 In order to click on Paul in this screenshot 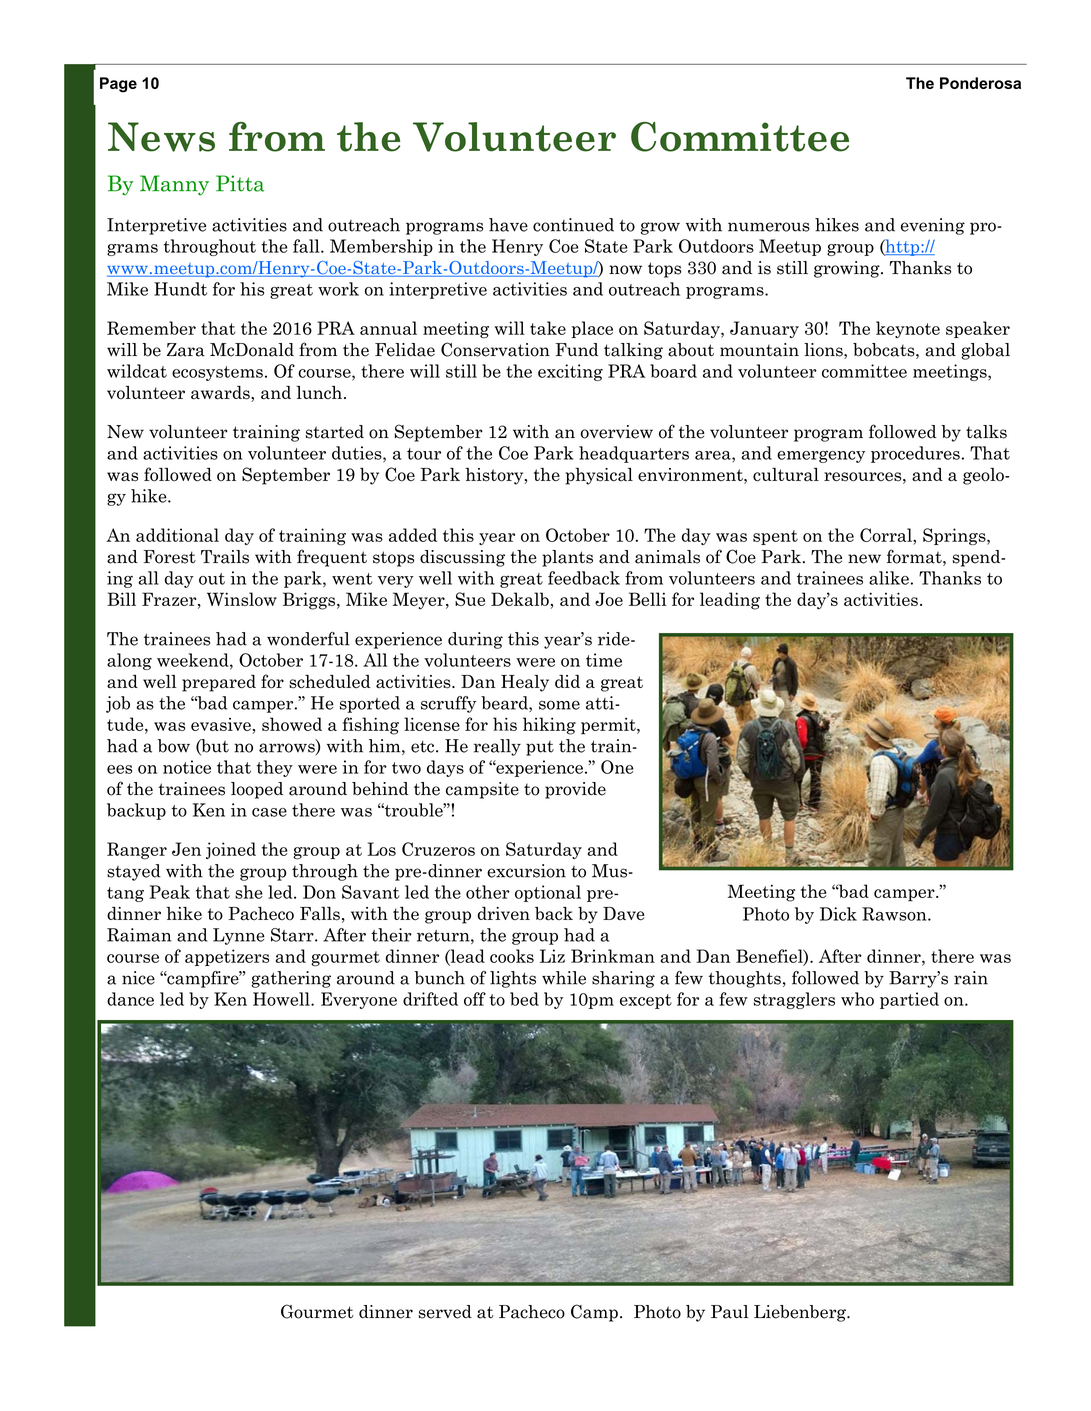, I will do `click(730, 1312)`.
